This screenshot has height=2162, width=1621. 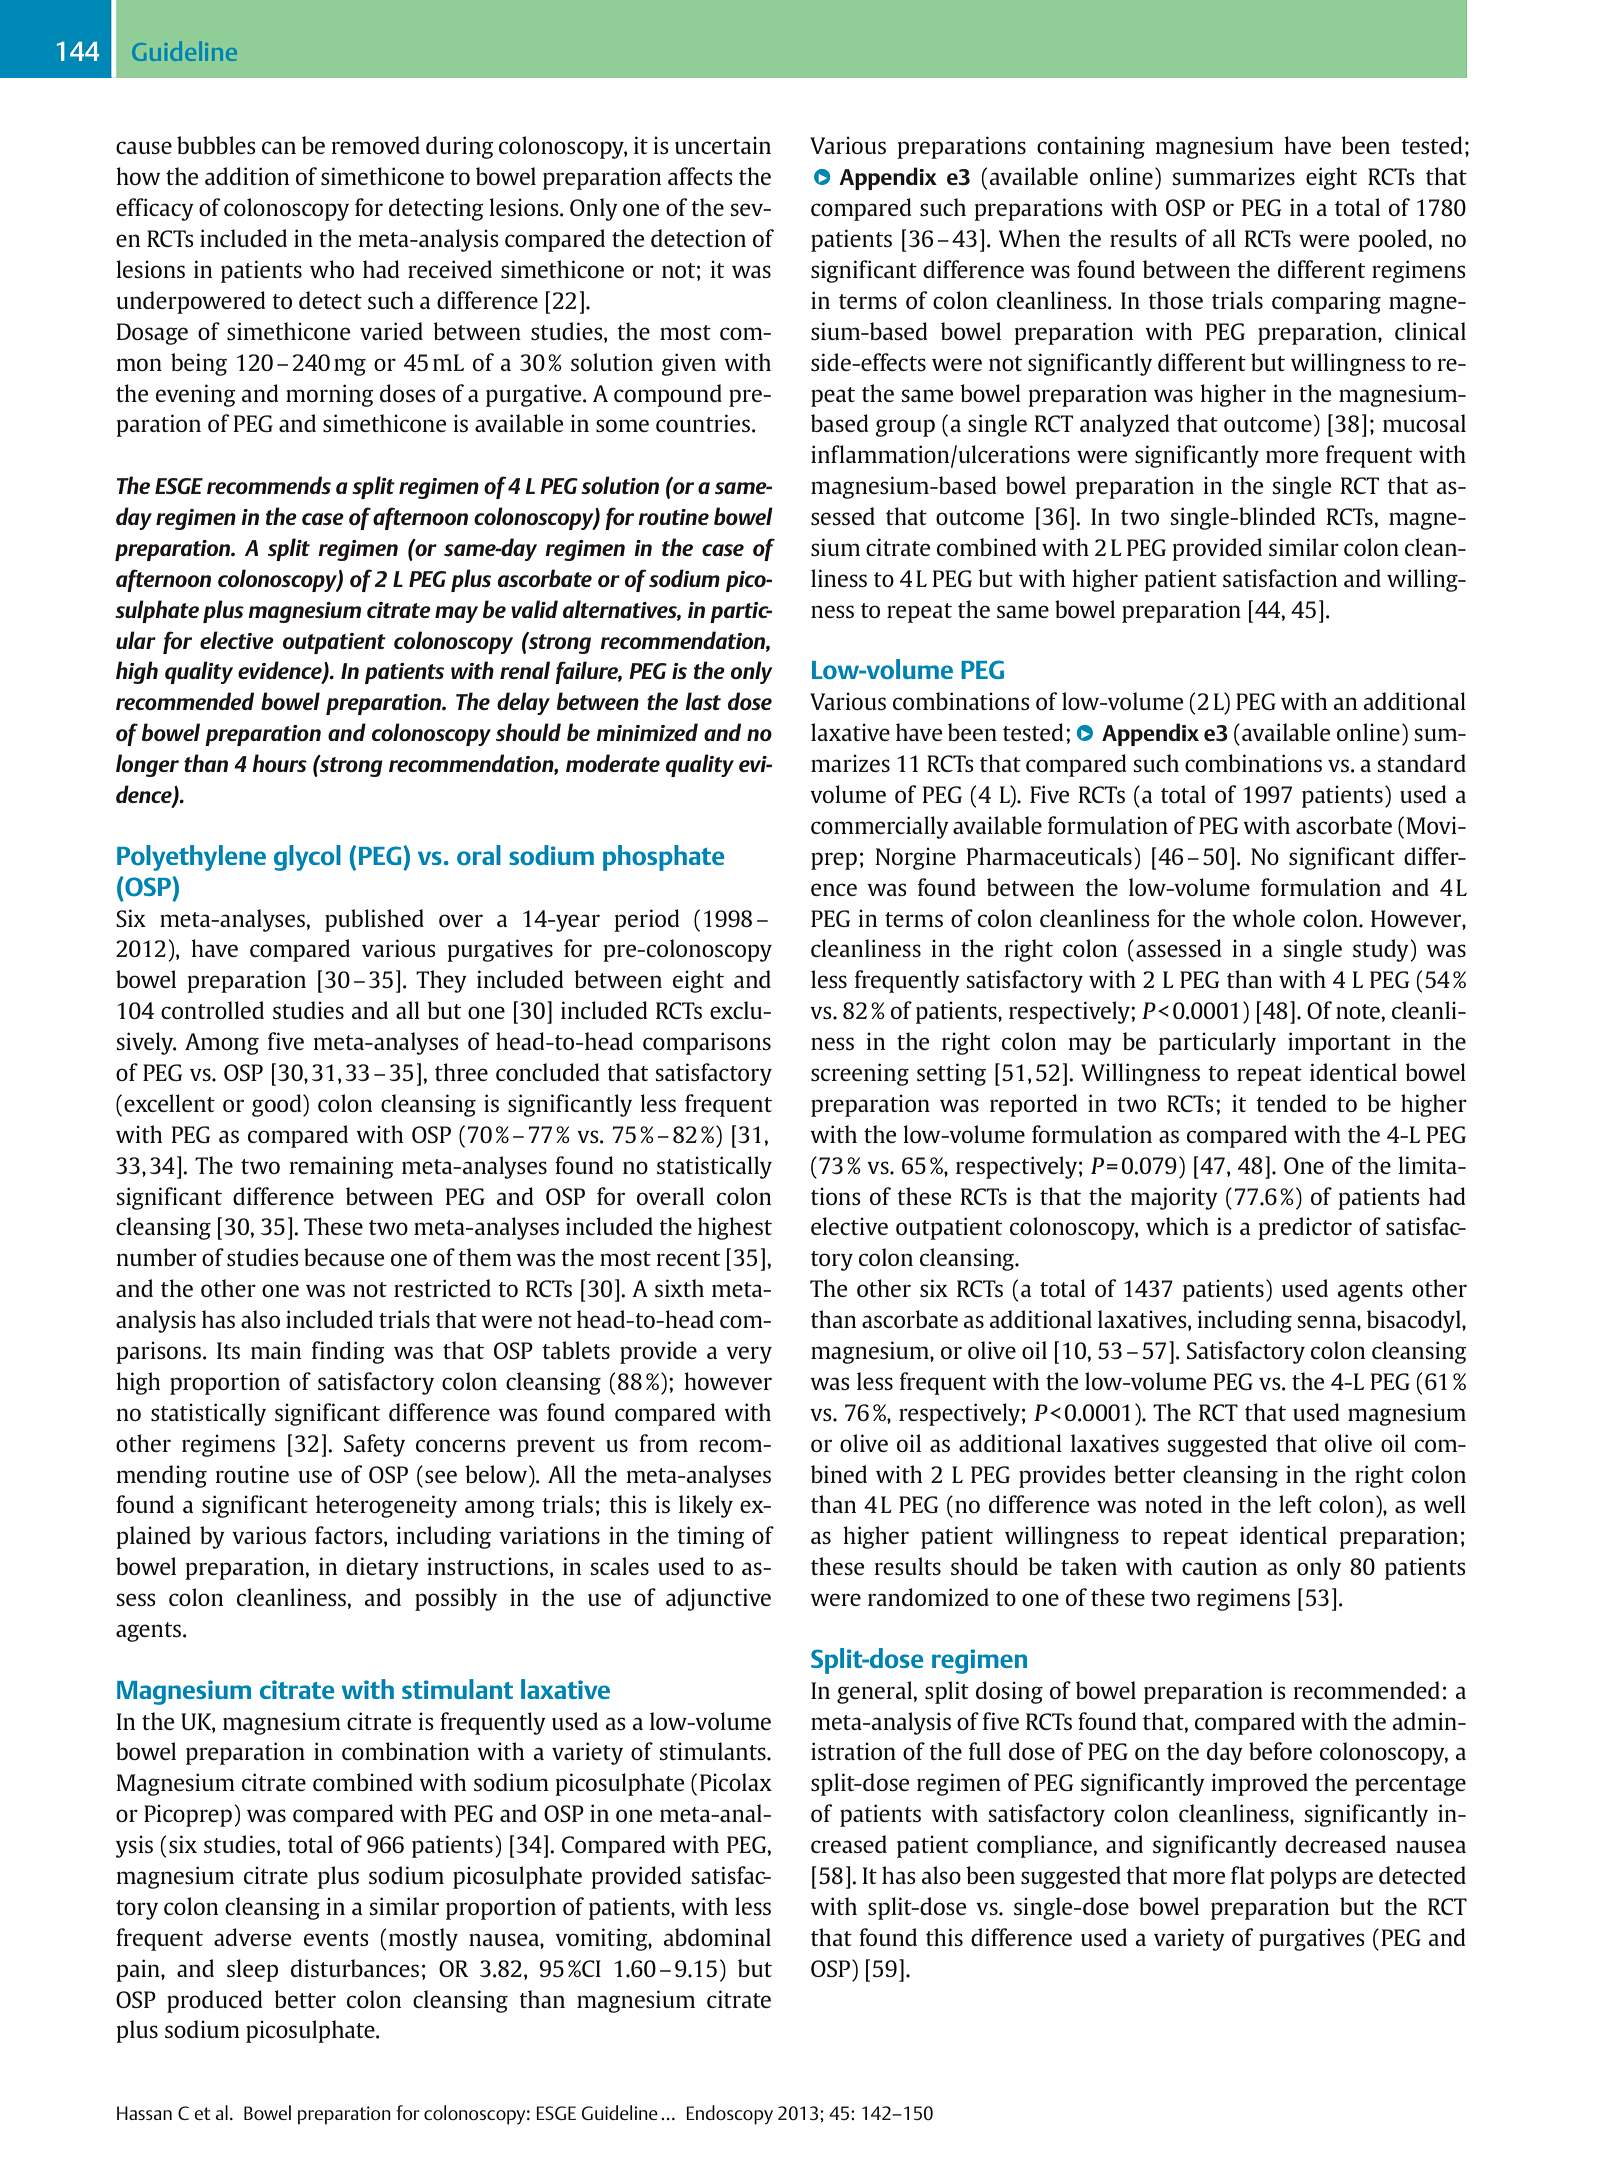 What do you see at coordinates (1421, 763) in the screenshot?
I see `standard` at bounding box center [1421, 763].
